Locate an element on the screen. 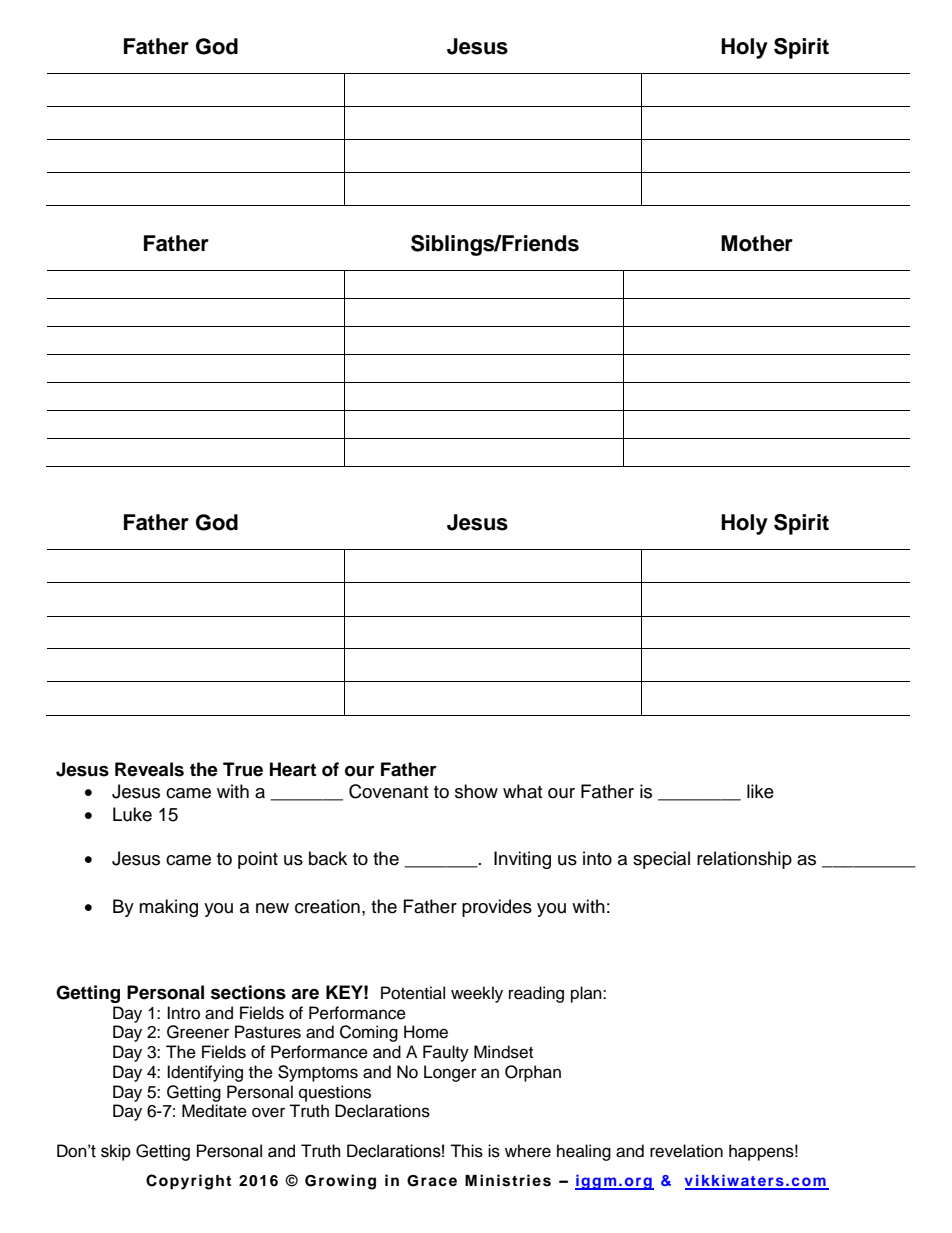 Image resolution: width=952 pixels, height=1233 pixels. Reveals is located at coordinates (149, 769).
